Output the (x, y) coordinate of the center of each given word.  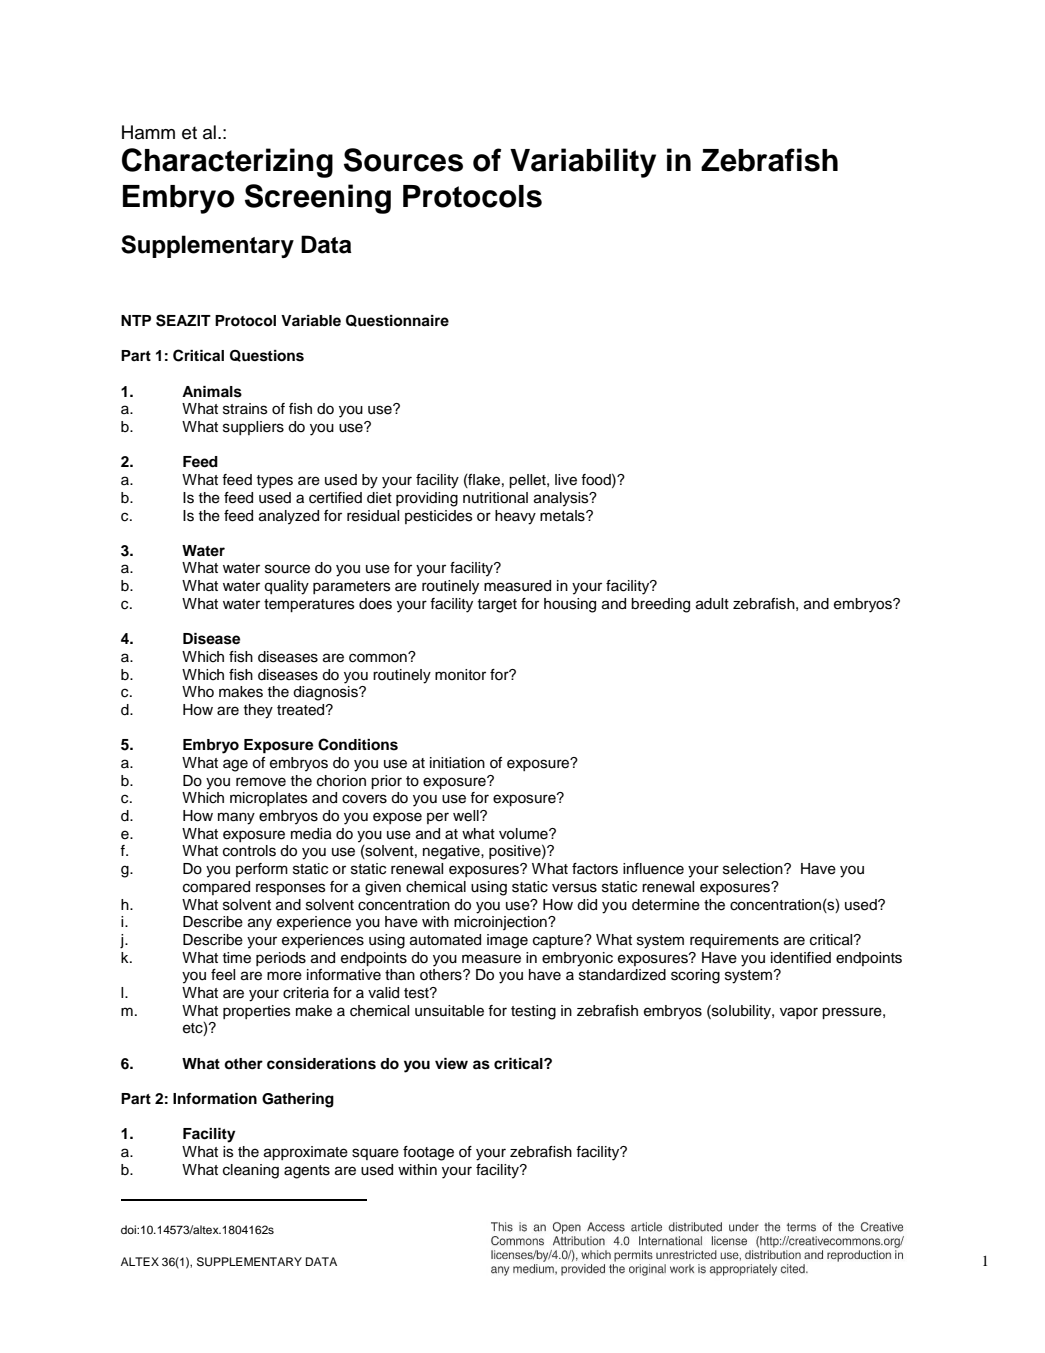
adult (712, 604)
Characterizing (227, 163)
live (566, 480)
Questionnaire (397, 321)
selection (754, 869)
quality (286, 587)
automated (445, 940)
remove (261, 782)
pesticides (439, 517)
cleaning (251, 1171)
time (237, 958)
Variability (583, 163)
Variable (311, 321)
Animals (212, 392)
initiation (457, 763)
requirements (734, 941)
